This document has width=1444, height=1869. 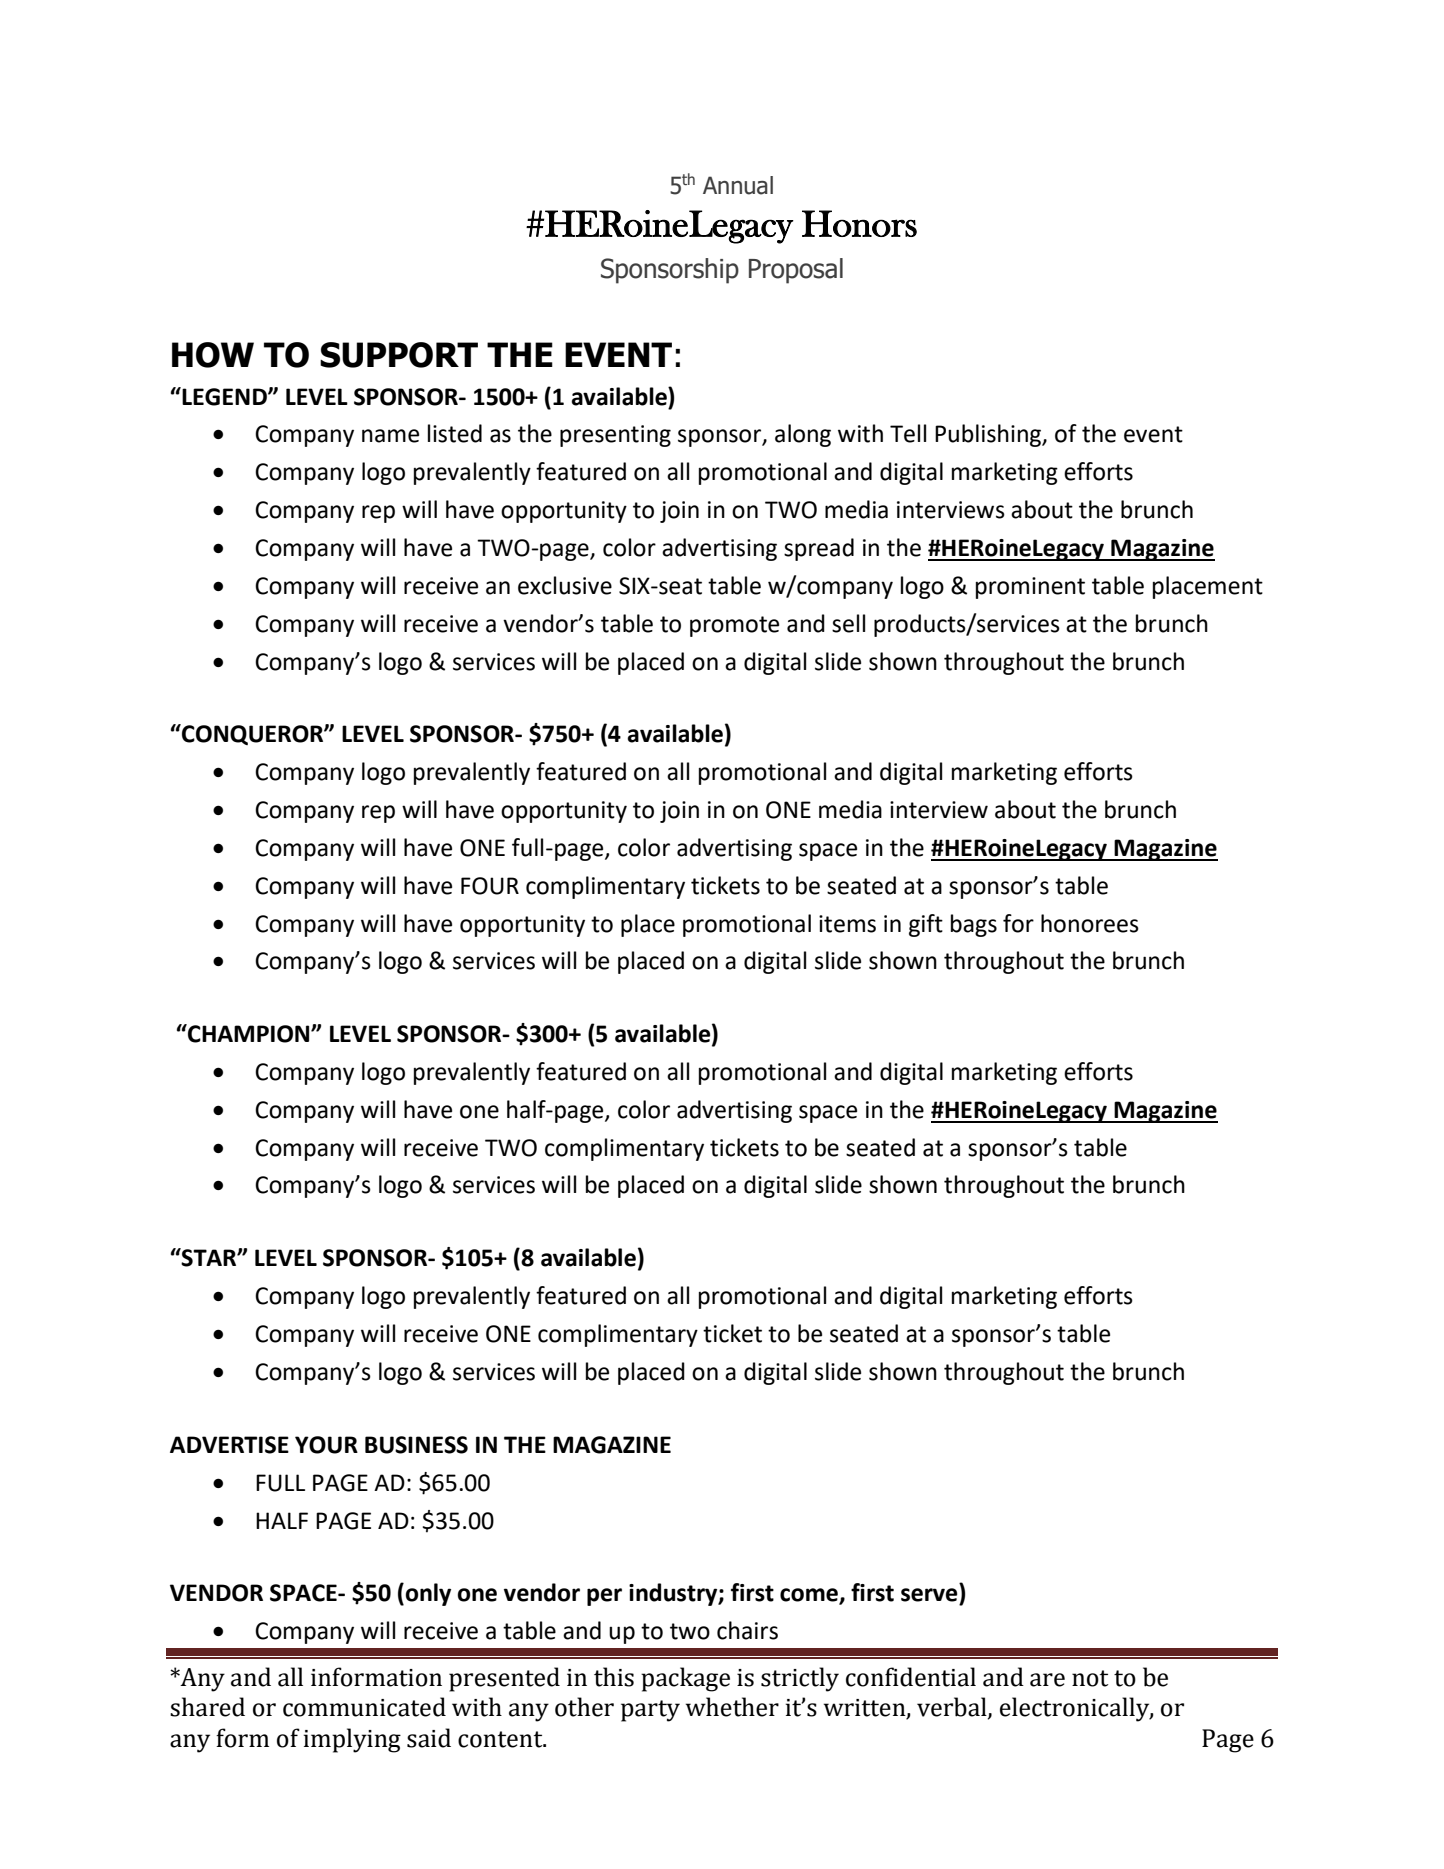 I want to click on CHAMPION, so click(x=249, y=1033).
